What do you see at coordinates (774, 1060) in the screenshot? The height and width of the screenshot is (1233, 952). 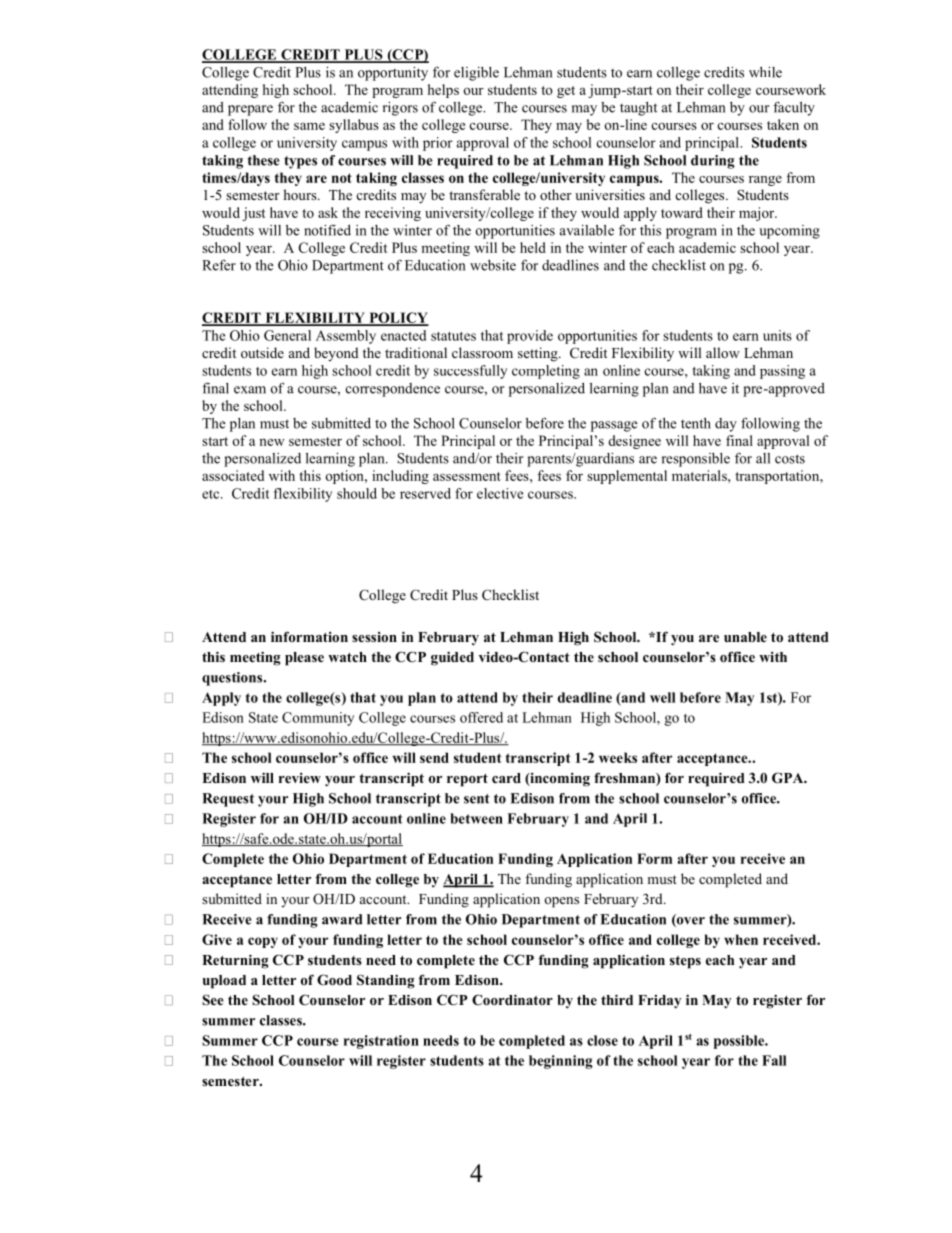 I see `Fall` at bounding box center [774, 1060].
